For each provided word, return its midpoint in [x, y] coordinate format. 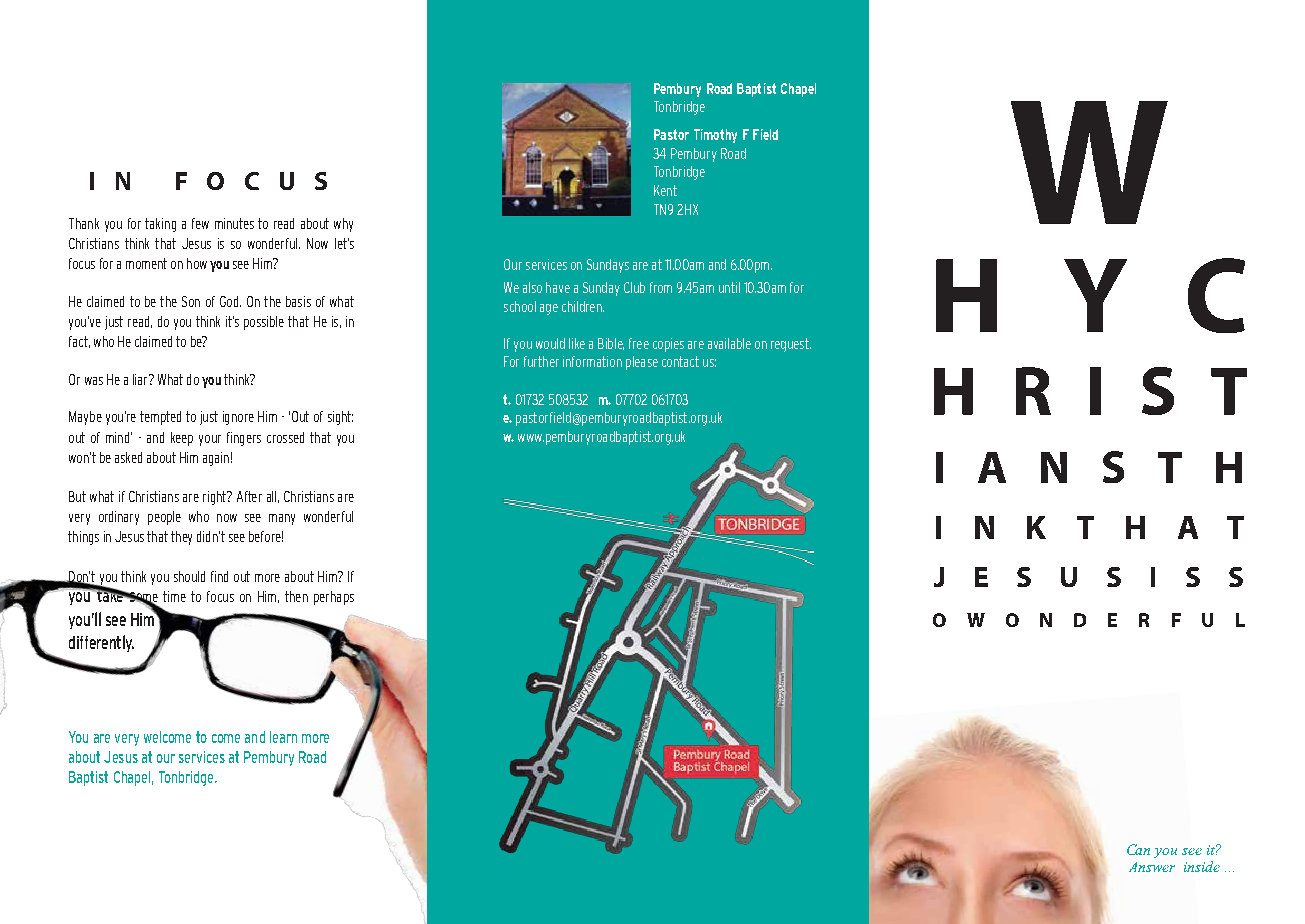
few [200, 223]
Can [1138, 849]
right [215, 498]
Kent [665, 190]
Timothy [715, 136]
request [791, 345]
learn [283, 737]
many [282, 519]
